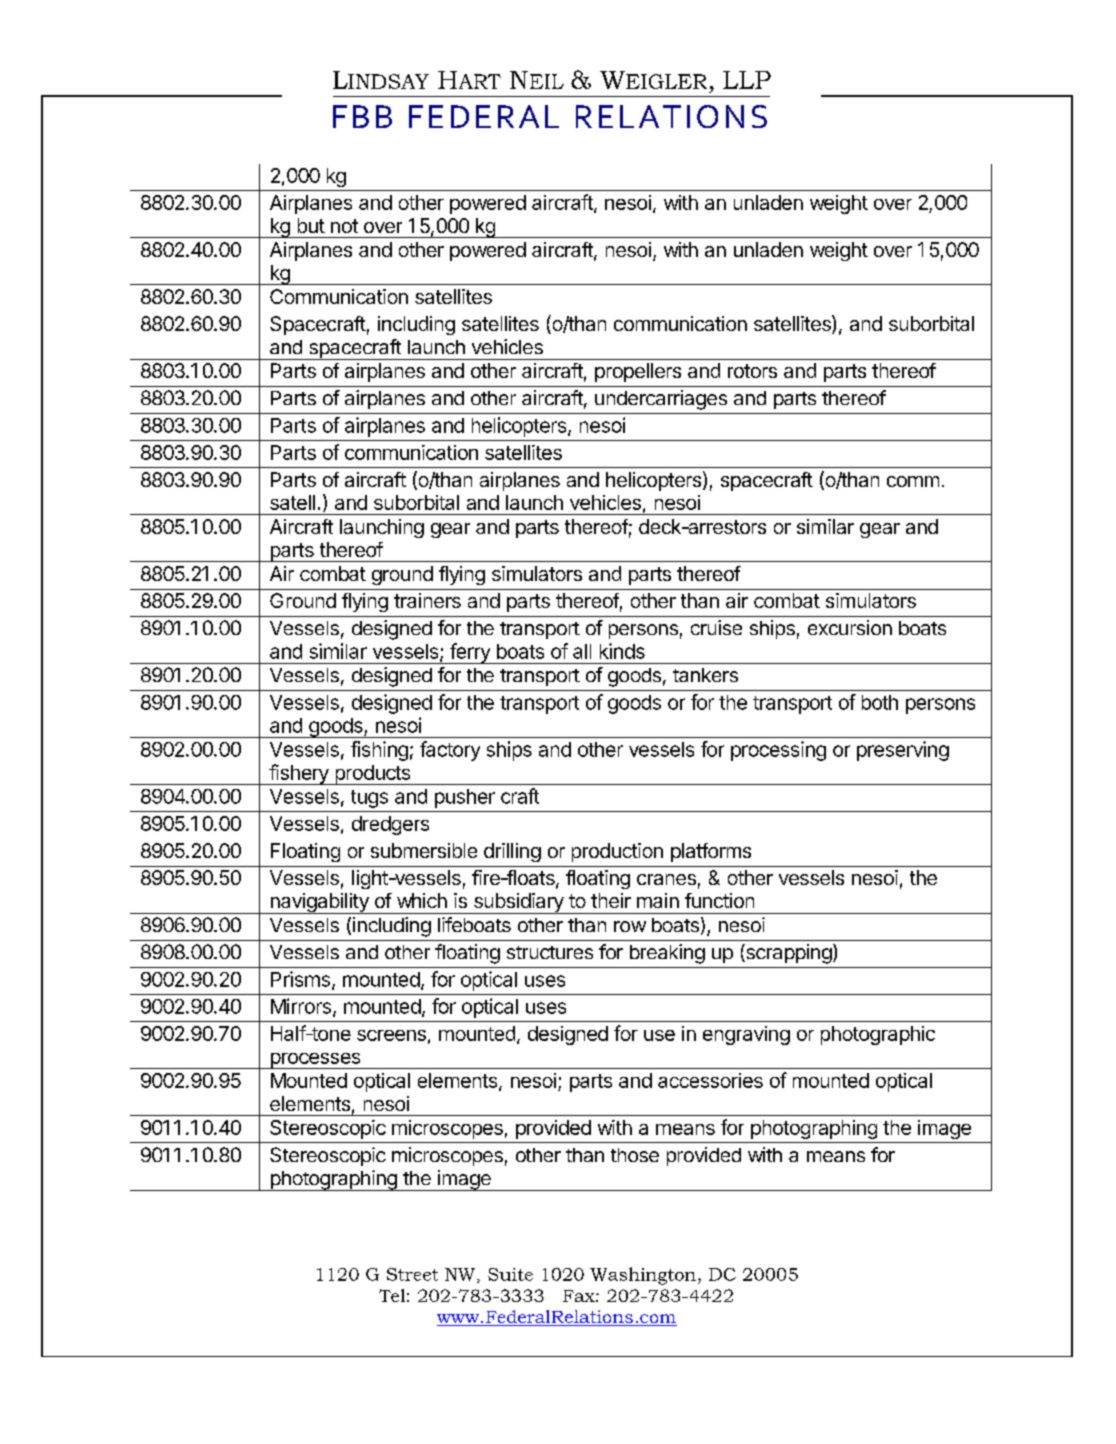 The width and height of the page is (1116, 1444). What do you see at coordinates (424, 850) in the page?
I see `submersible` at bounding box center [424, 850].
